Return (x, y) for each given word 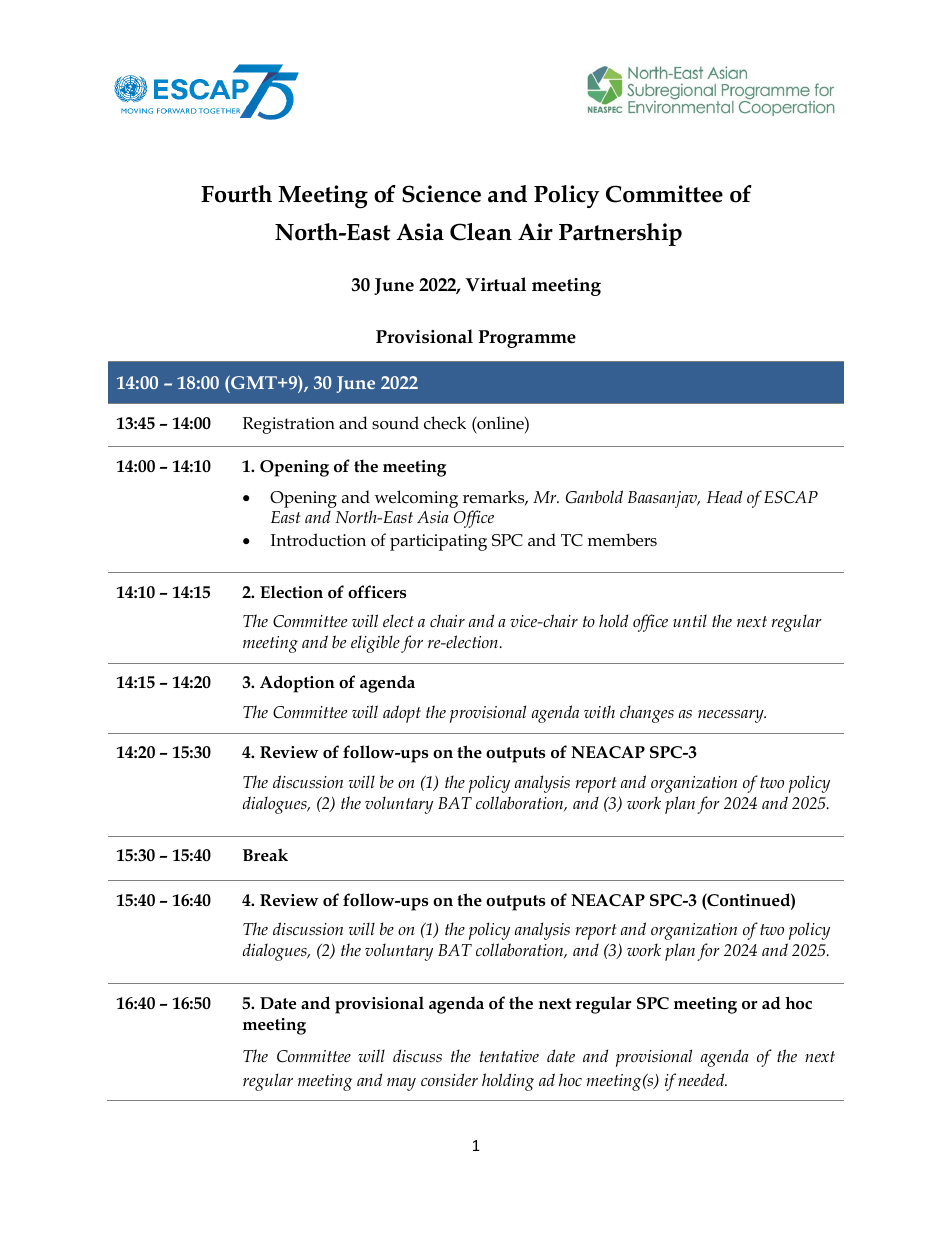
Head (724, 496)
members (622, 540)
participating (438, 542)
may (401, 1084)
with (599, 711)
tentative (509, 1056)
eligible (375, 644)
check (445, 423)
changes (647, 714)
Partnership (620, 234)
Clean (481, 232)
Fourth (236, 194)
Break (265, 854)
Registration (289, 425)
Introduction (318, 540)
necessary (732, 716)
